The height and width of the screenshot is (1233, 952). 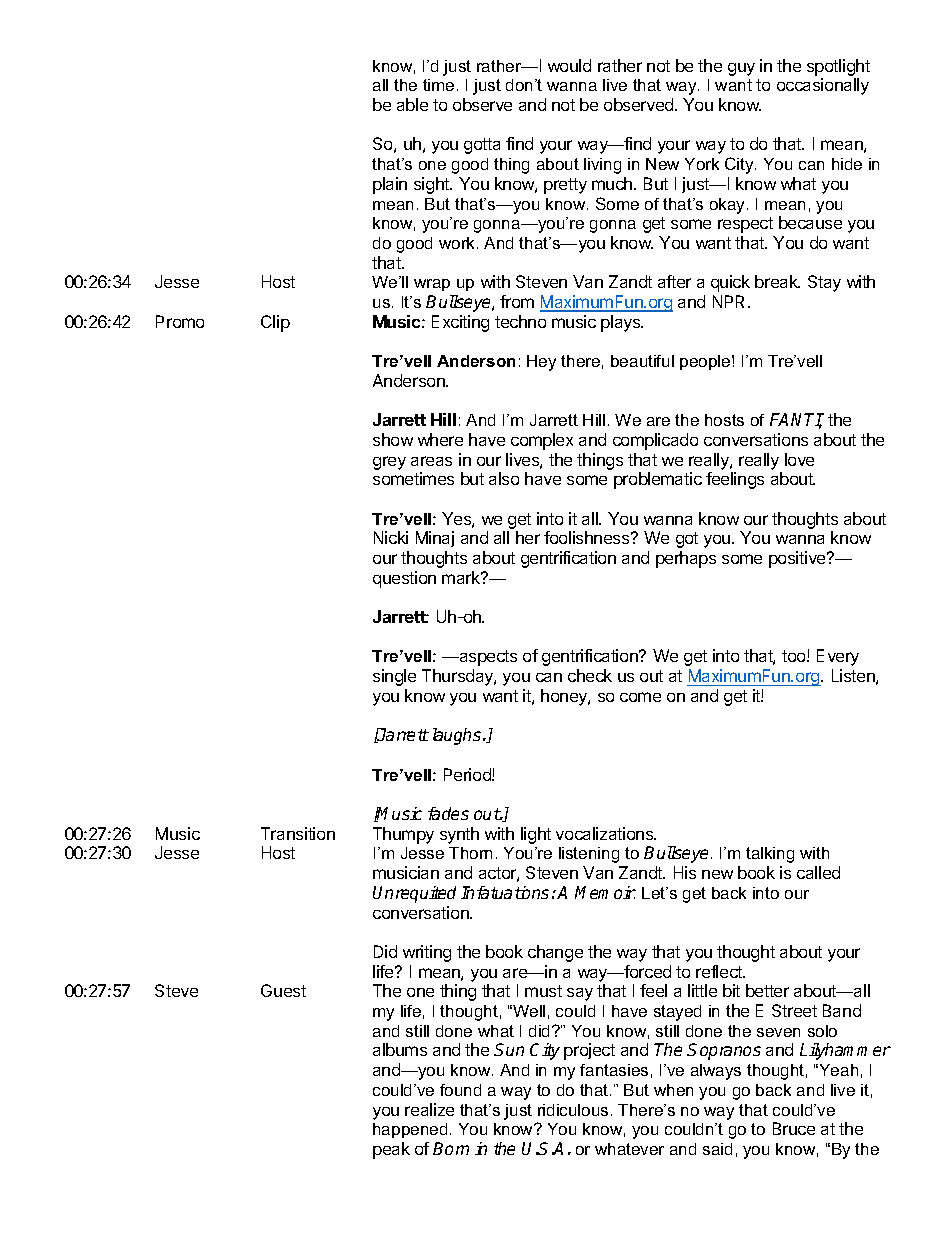 I want to click on guy, so click(x=741, y=69).
